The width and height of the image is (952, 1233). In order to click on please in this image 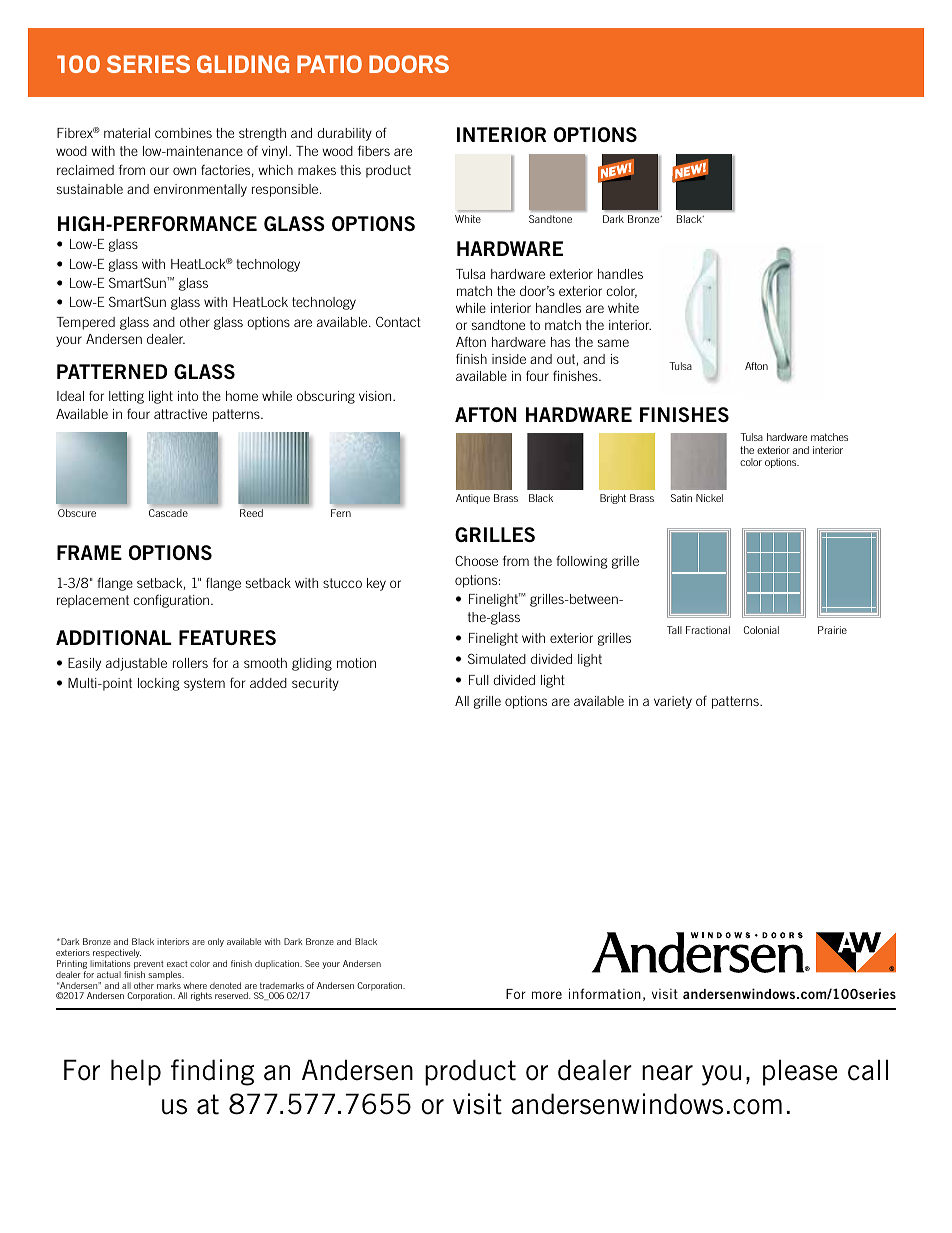, I will do `click(800, 1072)`.
